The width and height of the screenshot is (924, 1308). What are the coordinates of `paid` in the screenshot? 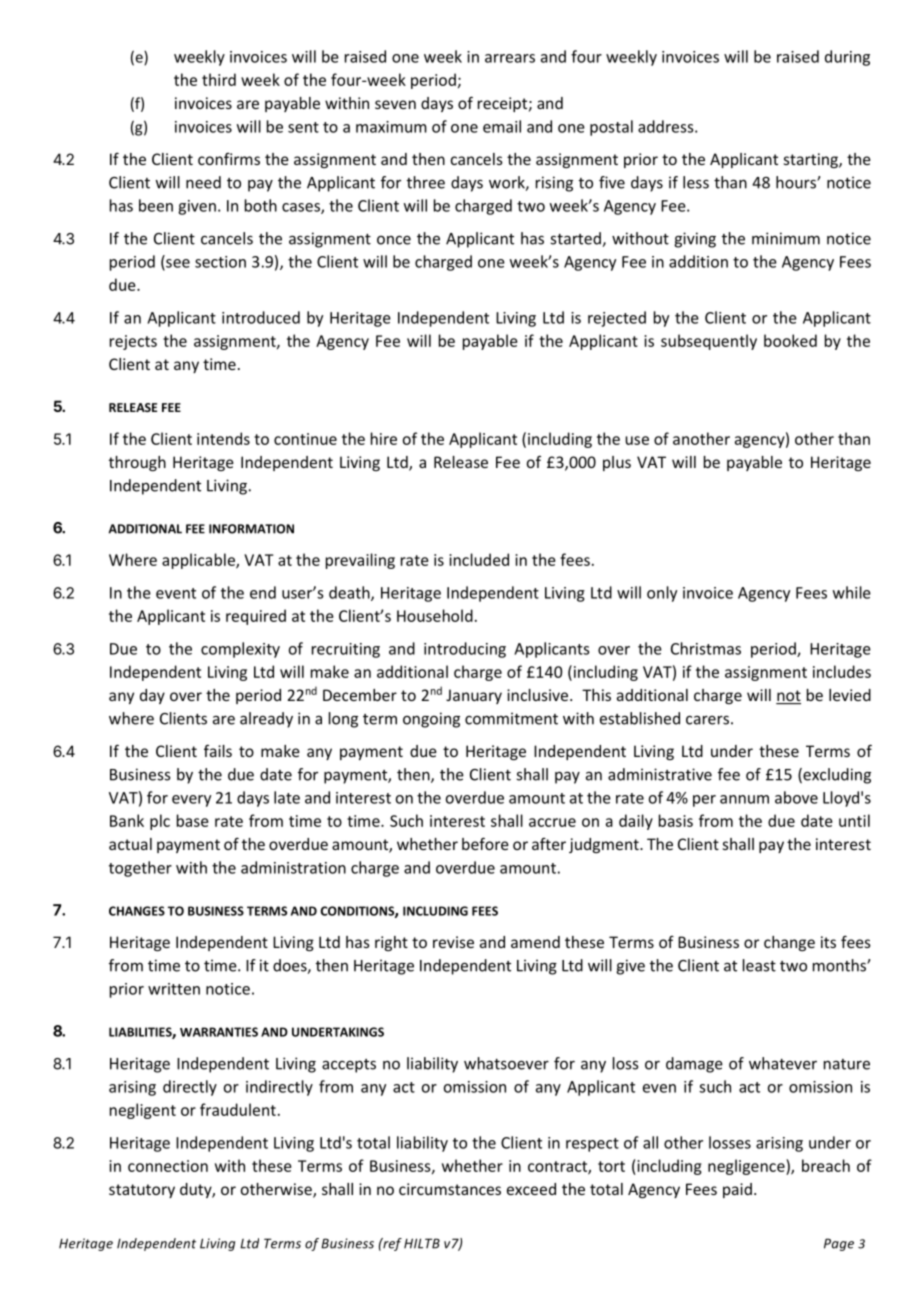 It's located at (737, 1190).
